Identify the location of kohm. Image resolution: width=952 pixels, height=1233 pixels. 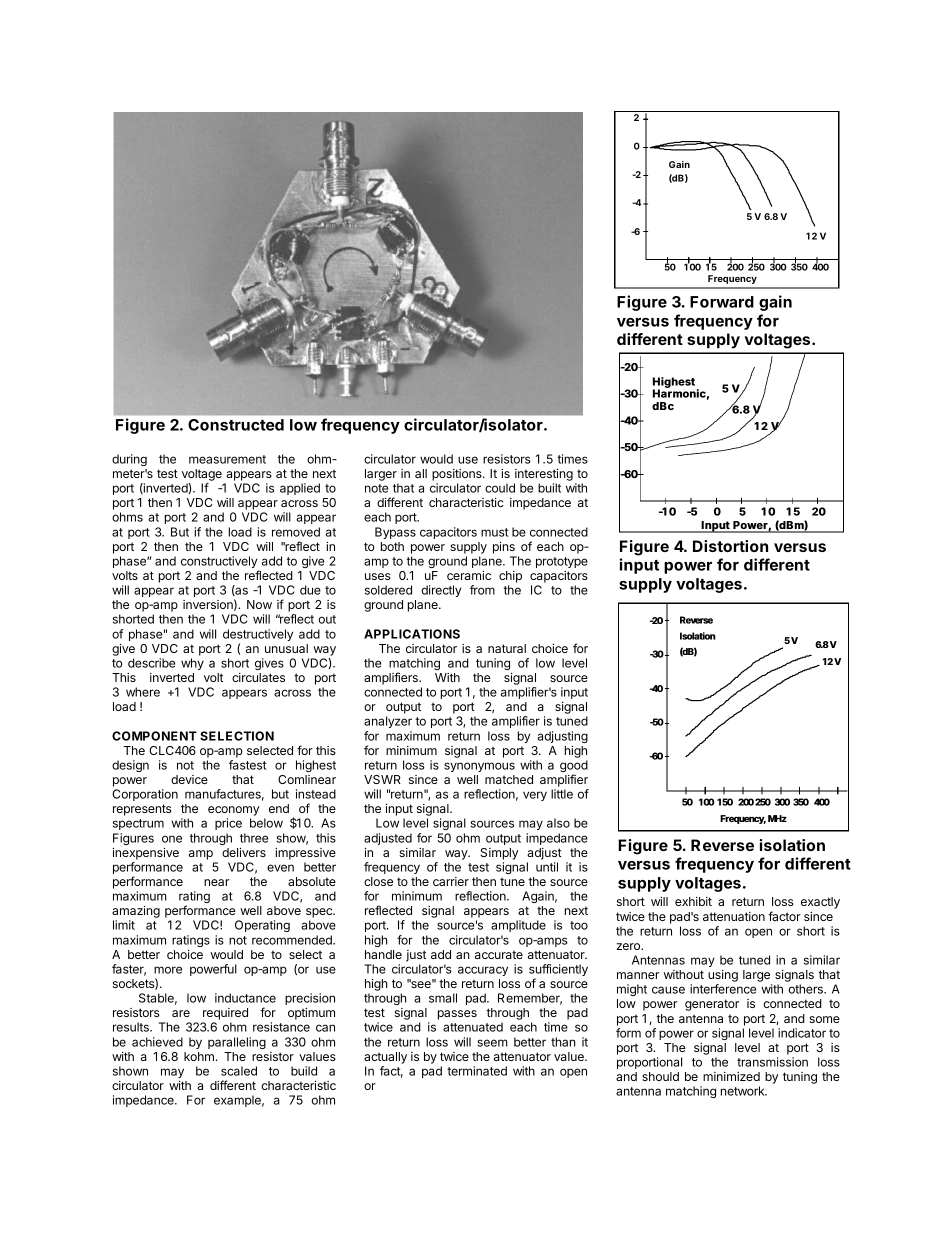
(199, 1056).
